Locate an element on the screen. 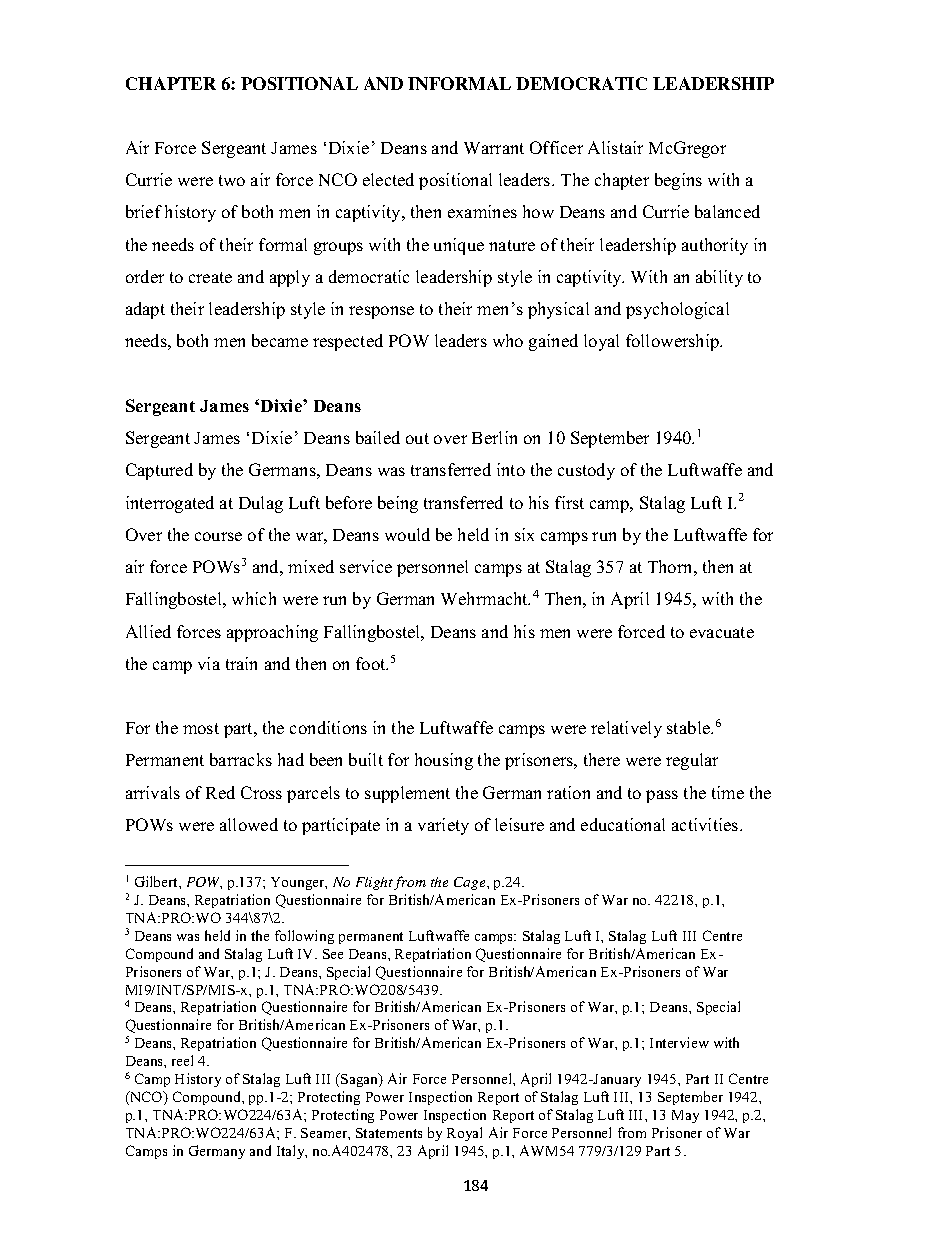 The image size is (952, 1233). foot is located at coordinates (372, 663).
